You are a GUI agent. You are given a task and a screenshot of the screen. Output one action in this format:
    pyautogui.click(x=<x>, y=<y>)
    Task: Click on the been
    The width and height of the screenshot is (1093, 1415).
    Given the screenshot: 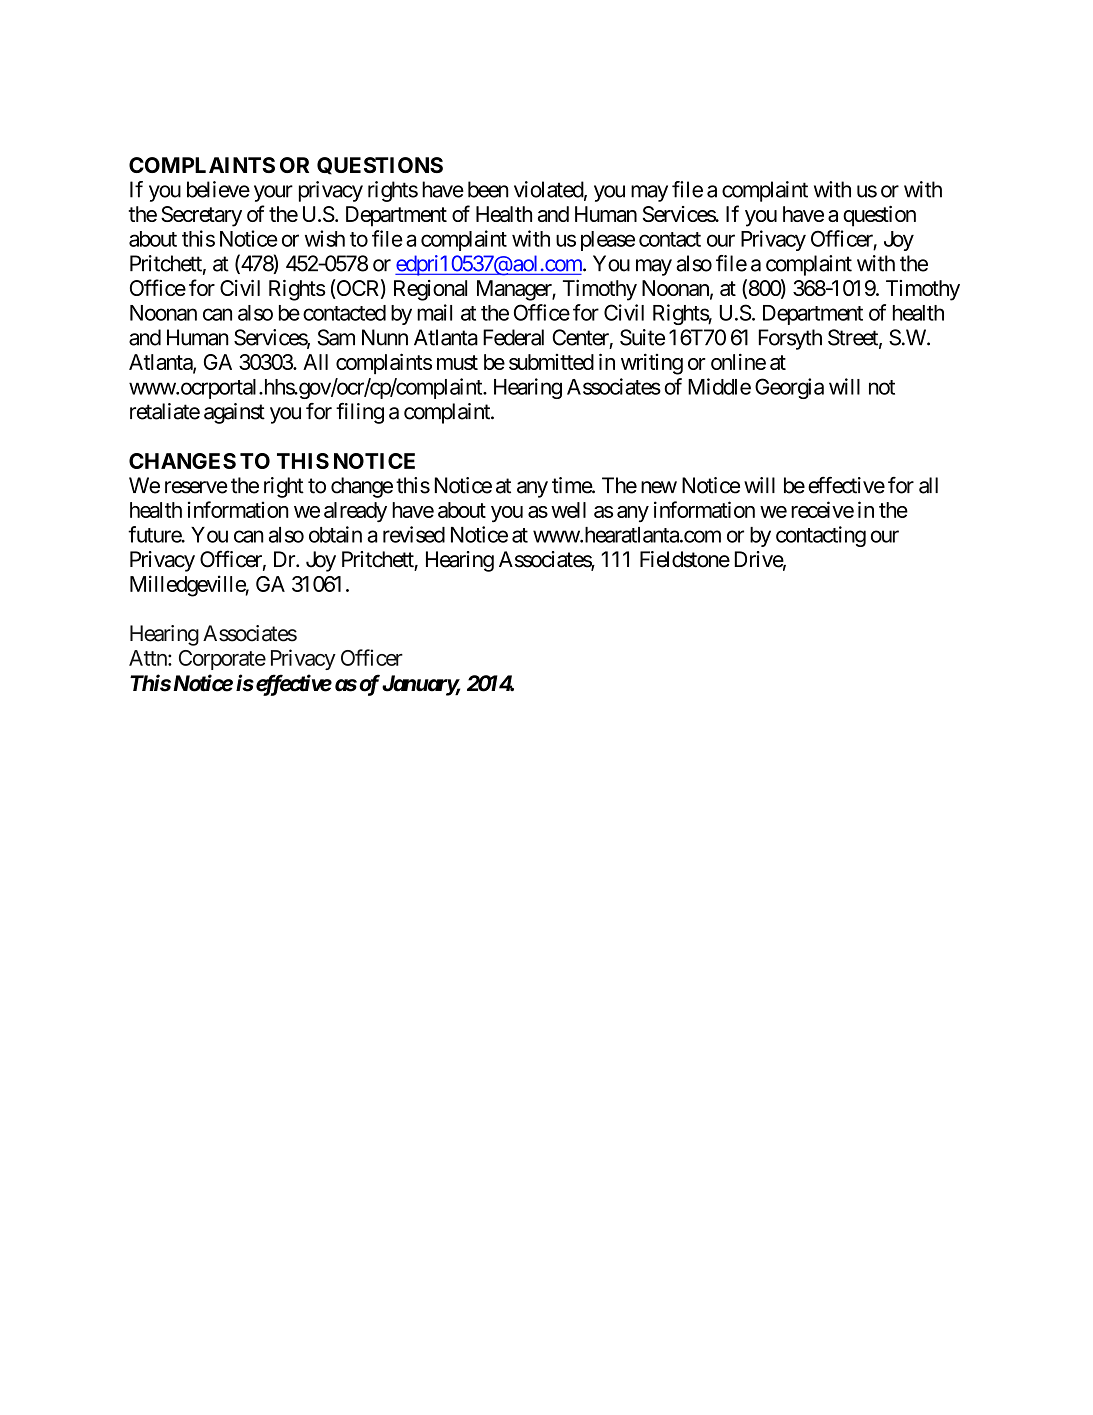 What is the action you would take?
    pyautogui.click(x=488, y=189)
